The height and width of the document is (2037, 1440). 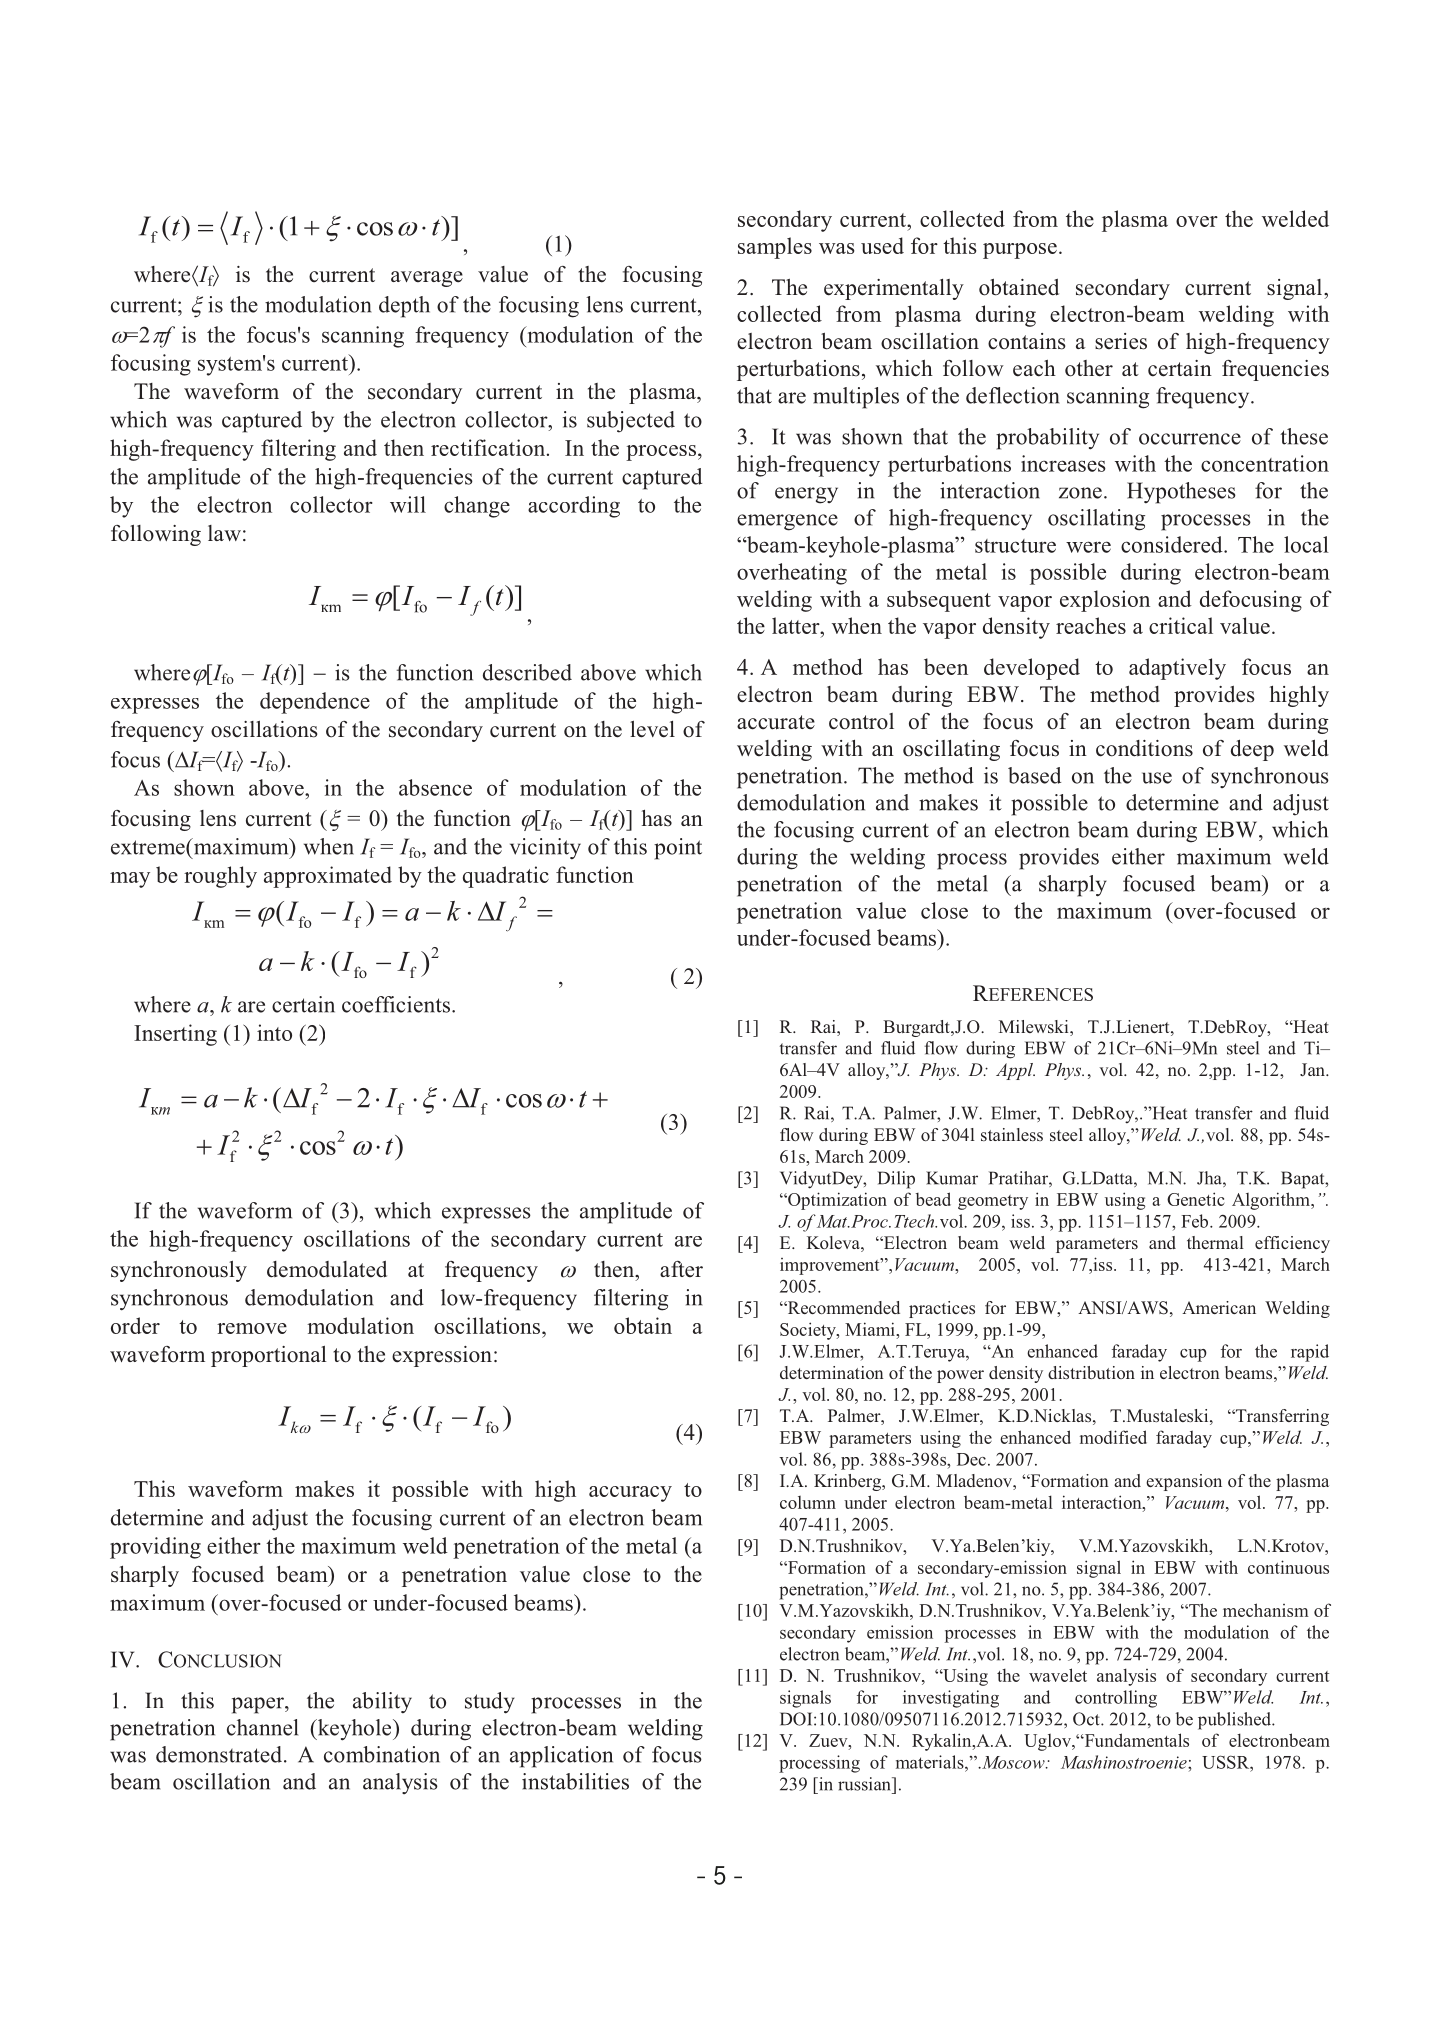 I want to click on roughly, so click(x=220, y=877).
